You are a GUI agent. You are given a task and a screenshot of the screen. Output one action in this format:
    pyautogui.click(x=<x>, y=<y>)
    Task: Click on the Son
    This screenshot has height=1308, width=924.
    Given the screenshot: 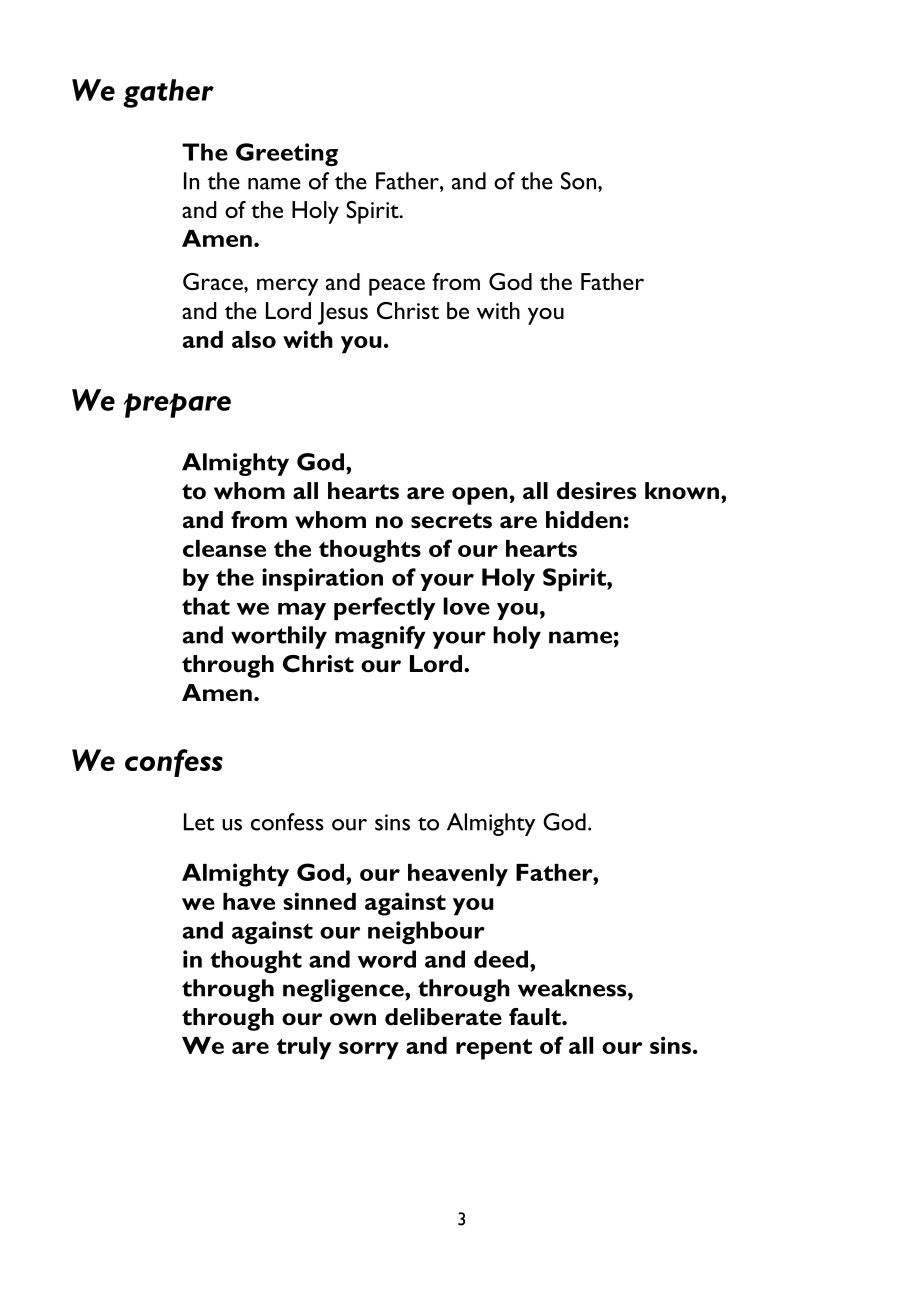 What is the action you would take?
    pyautogui.click(x=580, y=181)
